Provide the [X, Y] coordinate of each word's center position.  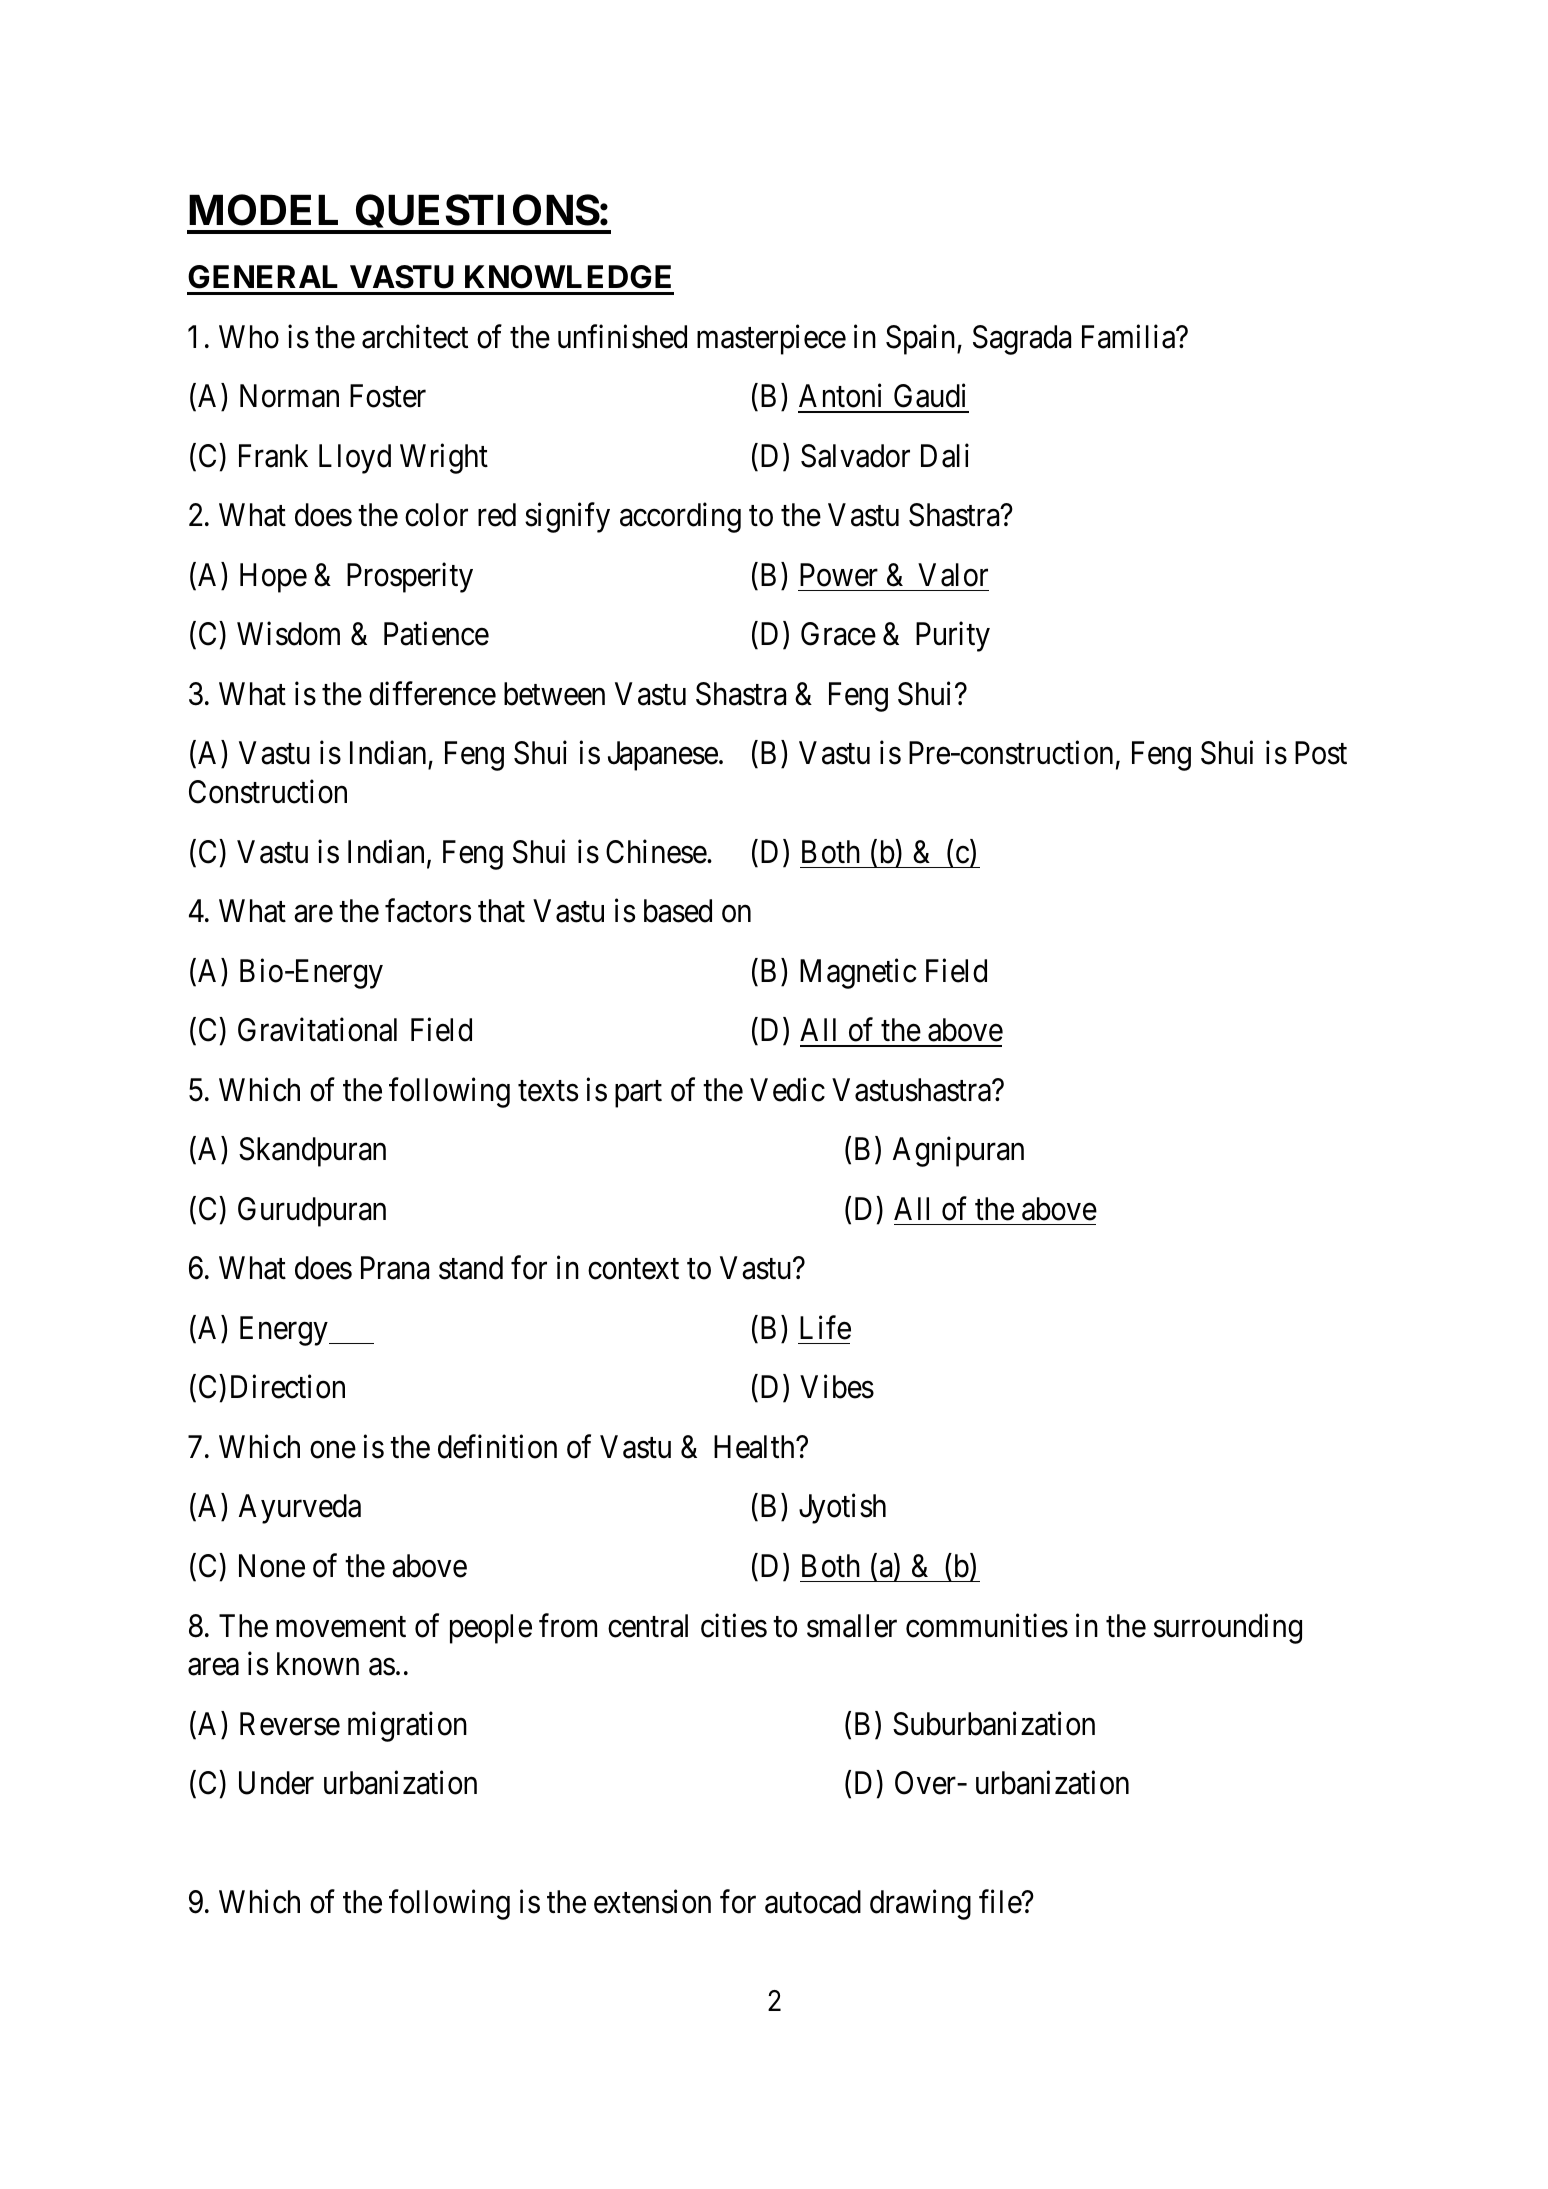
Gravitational [317, 1030]
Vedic [787, 1089]
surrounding [1228, 1628]
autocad [813, 1902]
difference [432, 693]
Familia [1130, 336]
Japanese [663, 756]
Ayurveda [300, 1509]
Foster [388, 396]
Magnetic [858, 974]
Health [755, 1447]
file [1001, 1902]
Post [1321, 753]
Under [276, 1783]
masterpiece [771, 339]
